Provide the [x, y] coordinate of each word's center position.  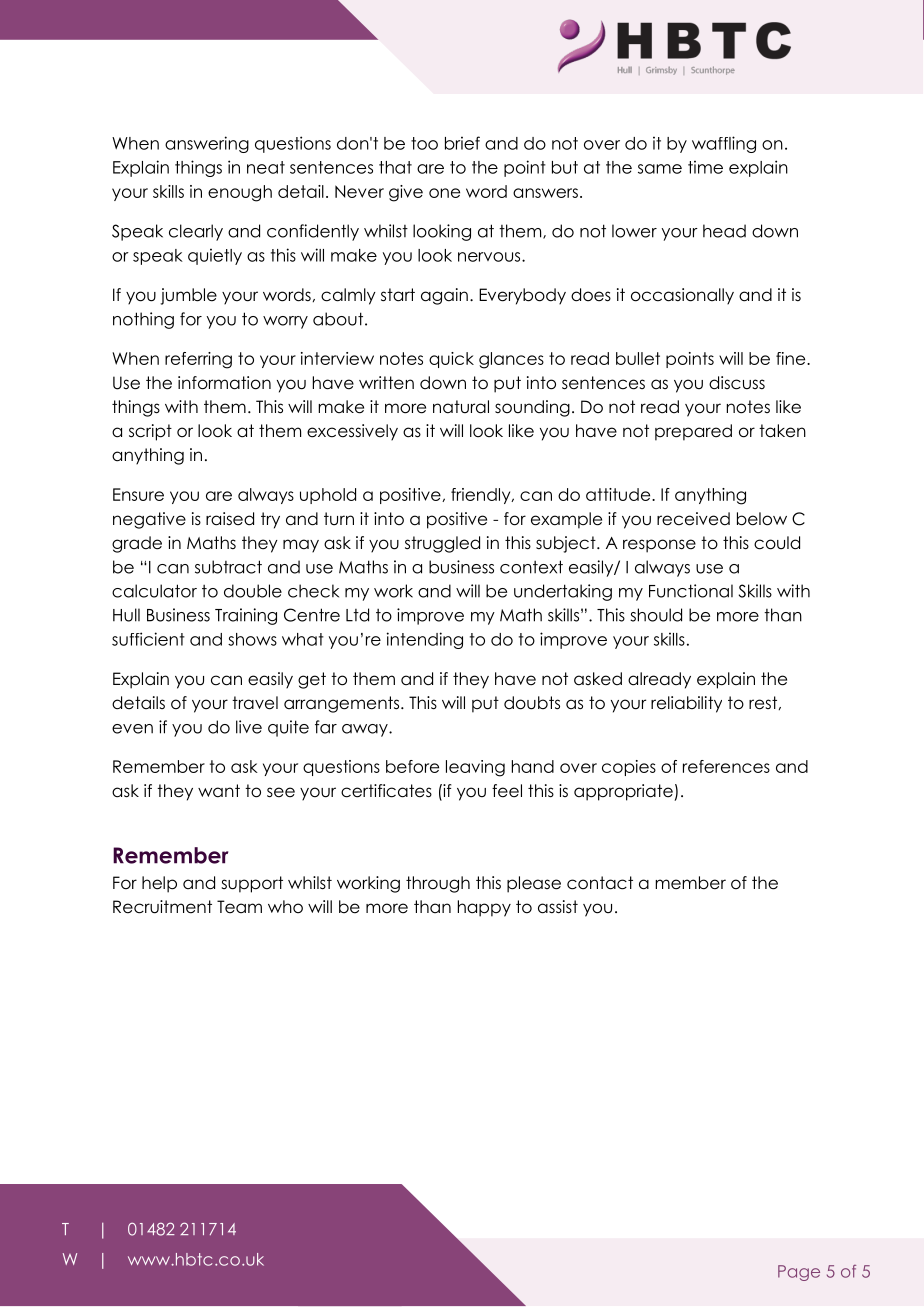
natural [461, 407]
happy [484, 908]
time [705, 167]
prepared [693, 432]
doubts [532, 703]
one [444, 193]
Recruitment [162, 907]
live [249, 727]
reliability [686, 704]
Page [799, 1273]
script [150, 432]
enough [240, 193]
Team [239, 907]
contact [600, 883]
